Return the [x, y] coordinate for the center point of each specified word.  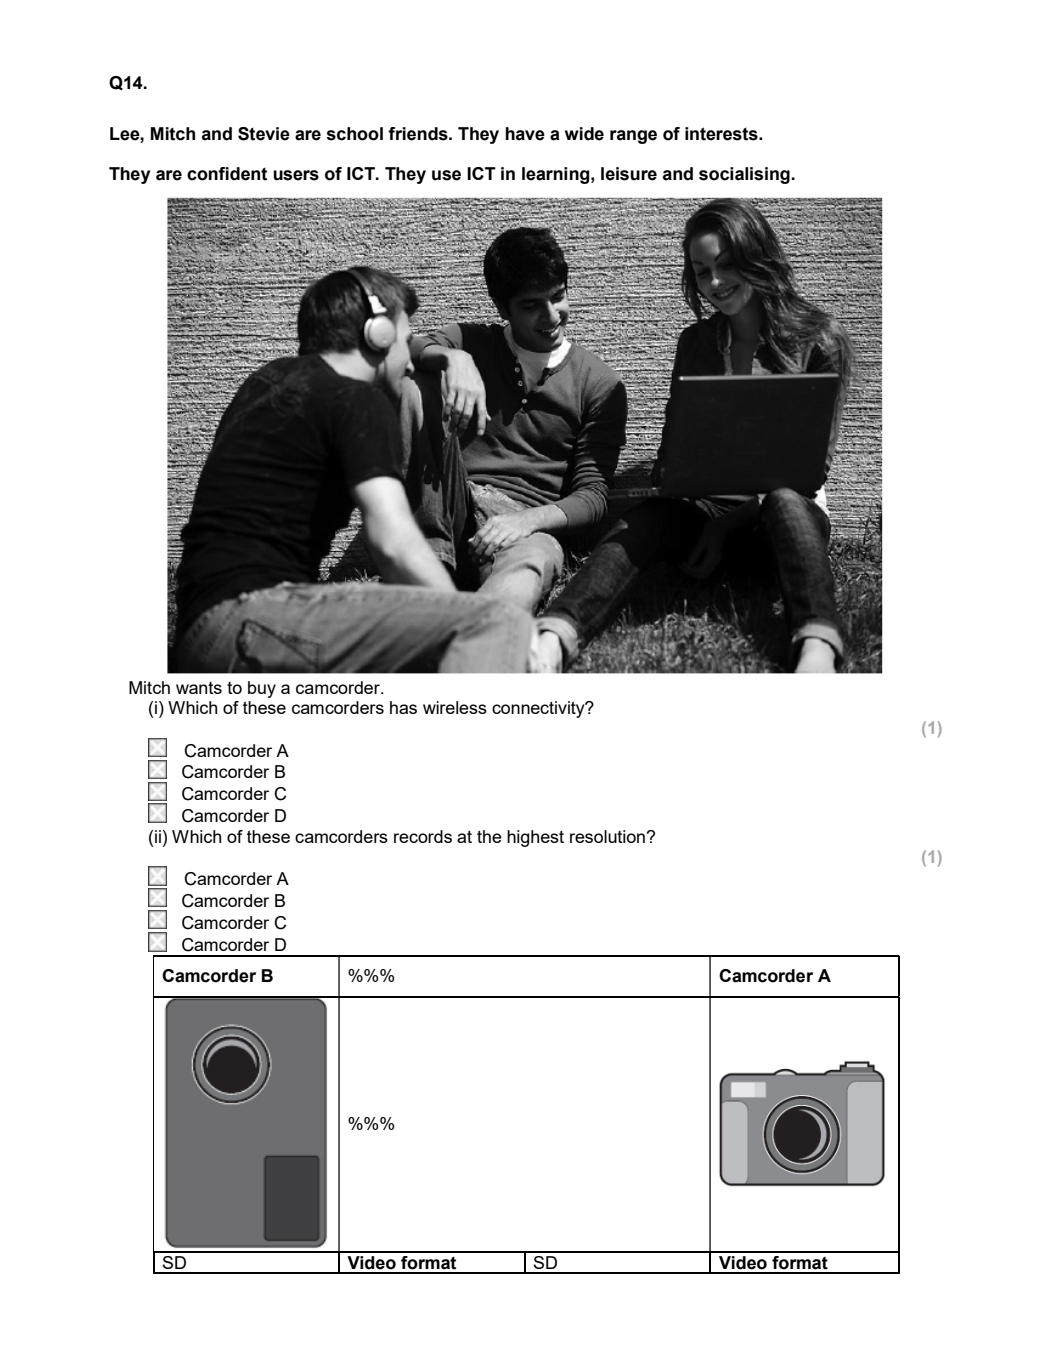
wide [584, 134]
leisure [629, 174]
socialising [744, 175]
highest [535, 838]
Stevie [264, 134]
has [403, 707]
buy [262, 689]
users [296, 175]
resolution [607, 836]
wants [199, 688]
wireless [455, 707]
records [423, 836]
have [525, 134]
